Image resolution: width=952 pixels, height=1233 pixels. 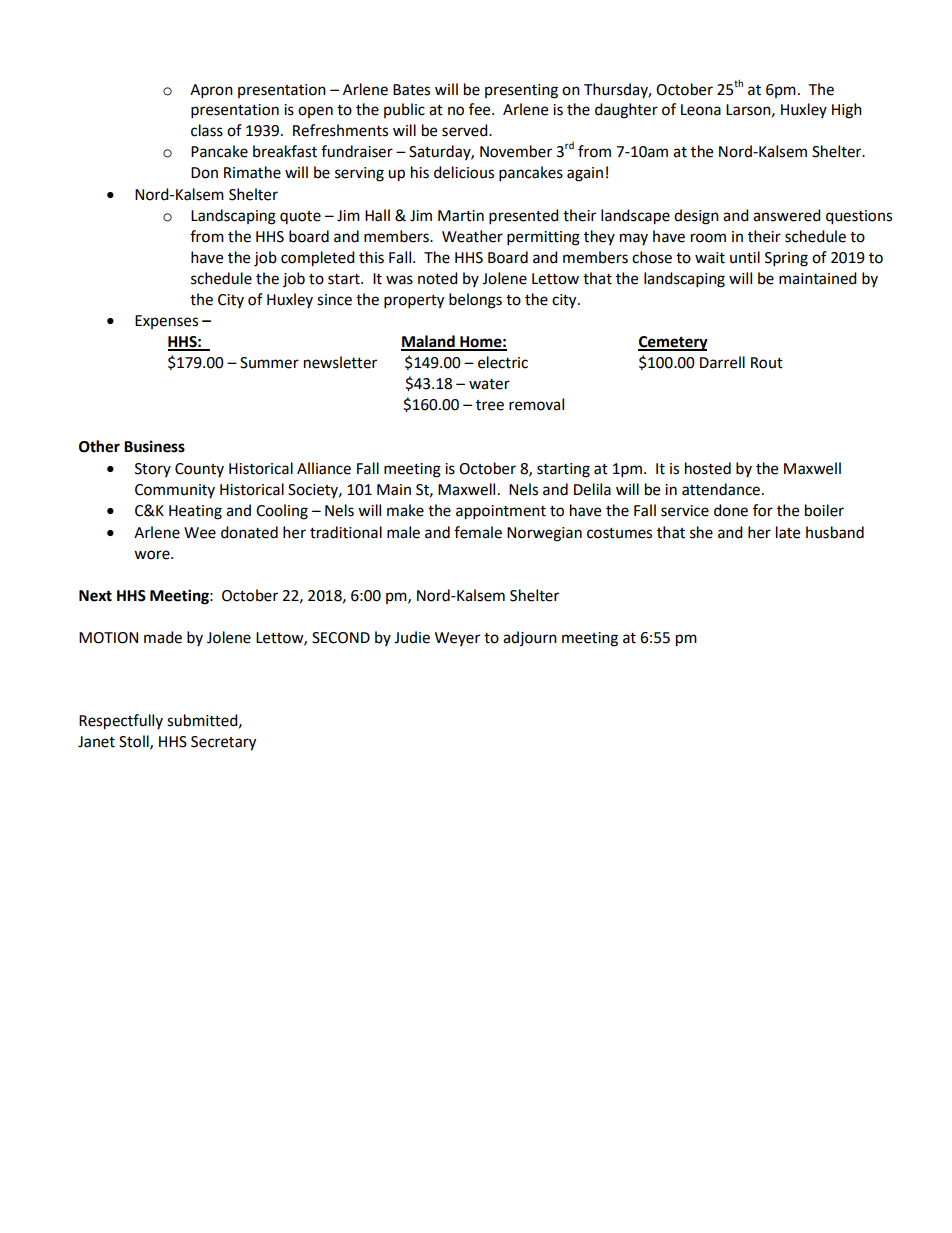 I want to click on belongs, so click(x=475, y=301).
